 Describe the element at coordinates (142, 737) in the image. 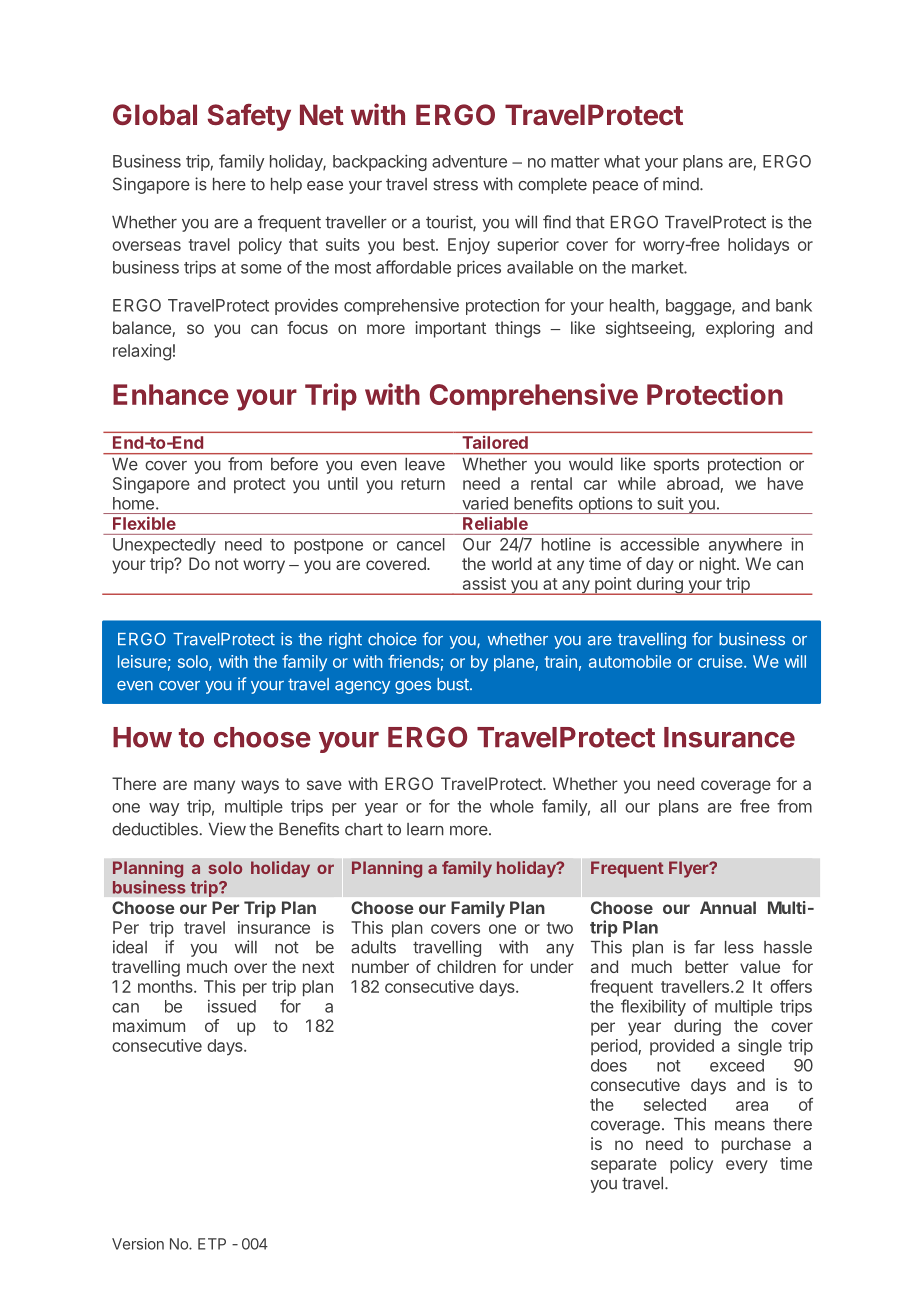

I see `How` at that location.
